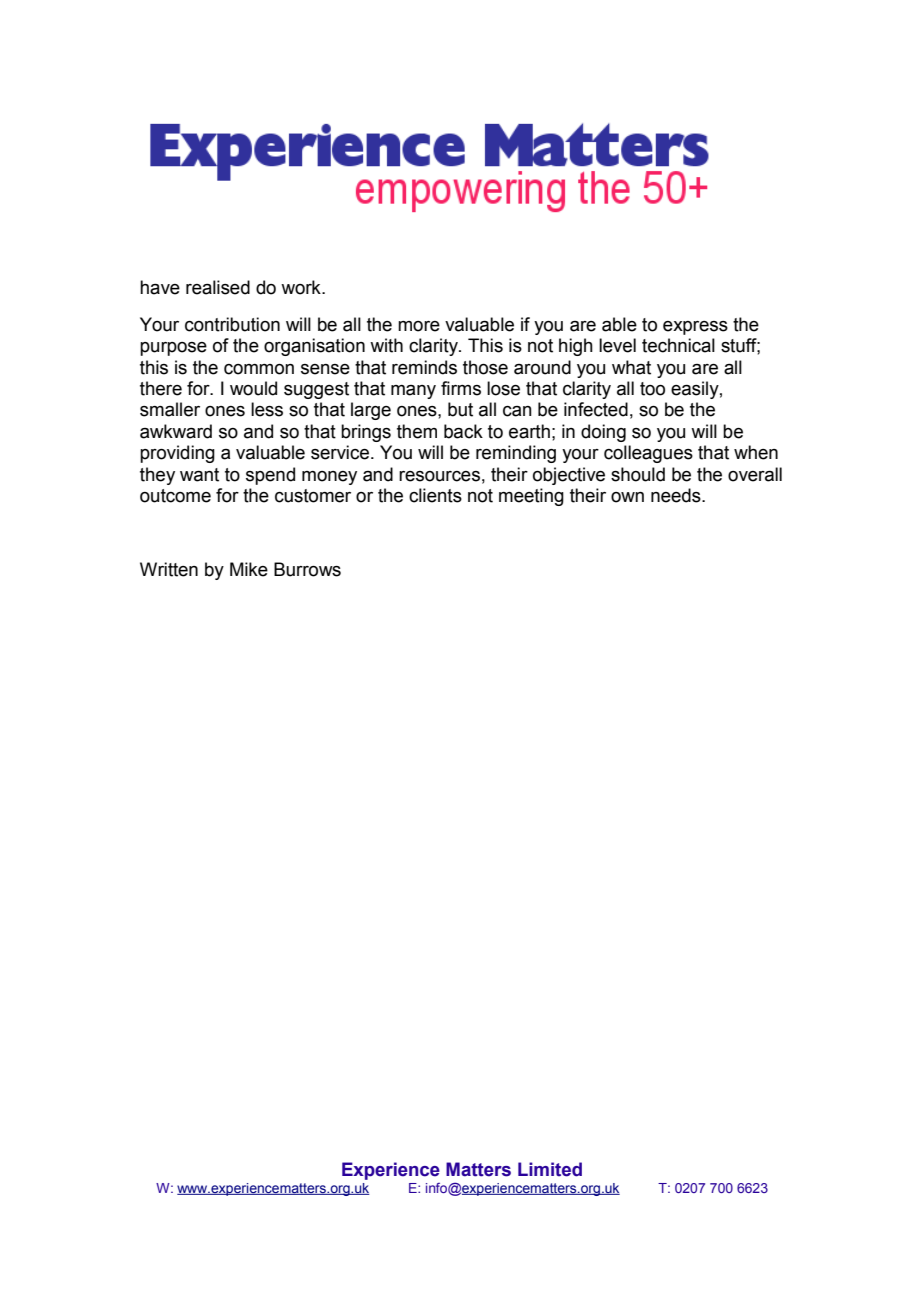  Describe the element at coordinates (249, 569) in the screenshot. I see `Mike` at that location.
